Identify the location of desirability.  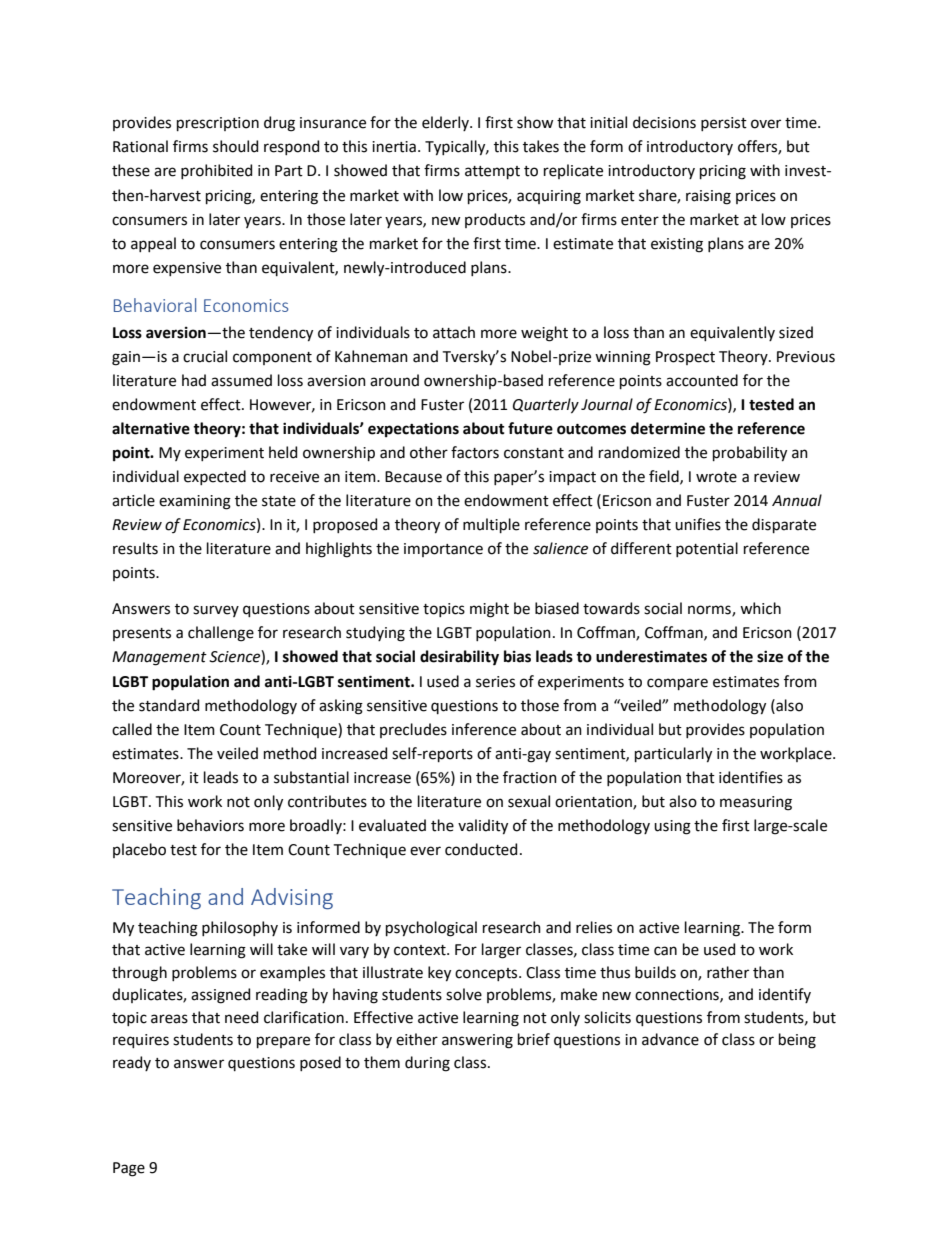
(459, 658).
